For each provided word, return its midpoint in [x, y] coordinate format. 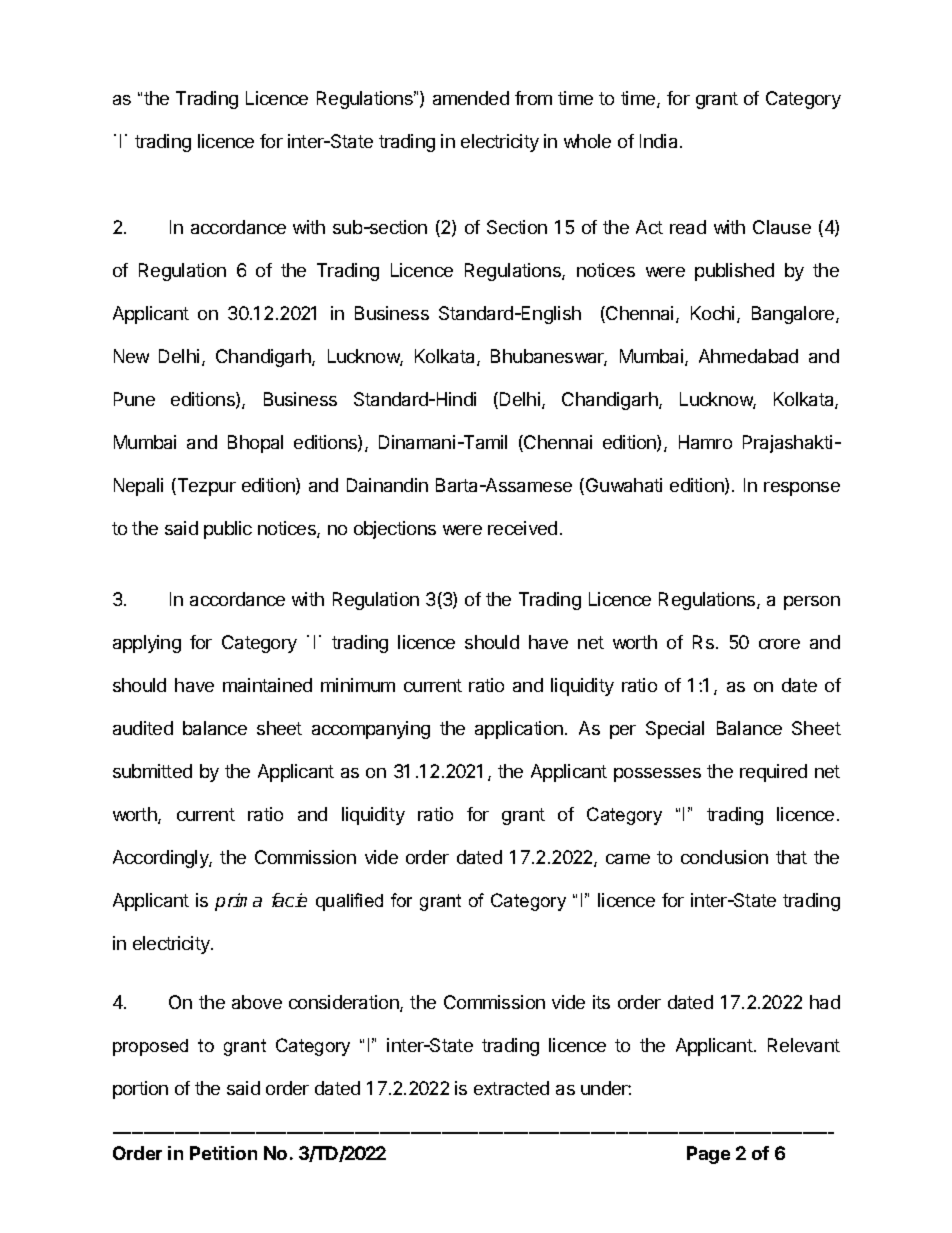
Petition [223, 1153]
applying [147, 644]
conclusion [724, 857]
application [519, 730]
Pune [134, 399]
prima [238, 902]
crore [779, 644]
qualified [349, 902]
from [533, 98]
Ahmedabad [748, 356]
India [660, 141]
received [522, 528]
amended [471, 98]
